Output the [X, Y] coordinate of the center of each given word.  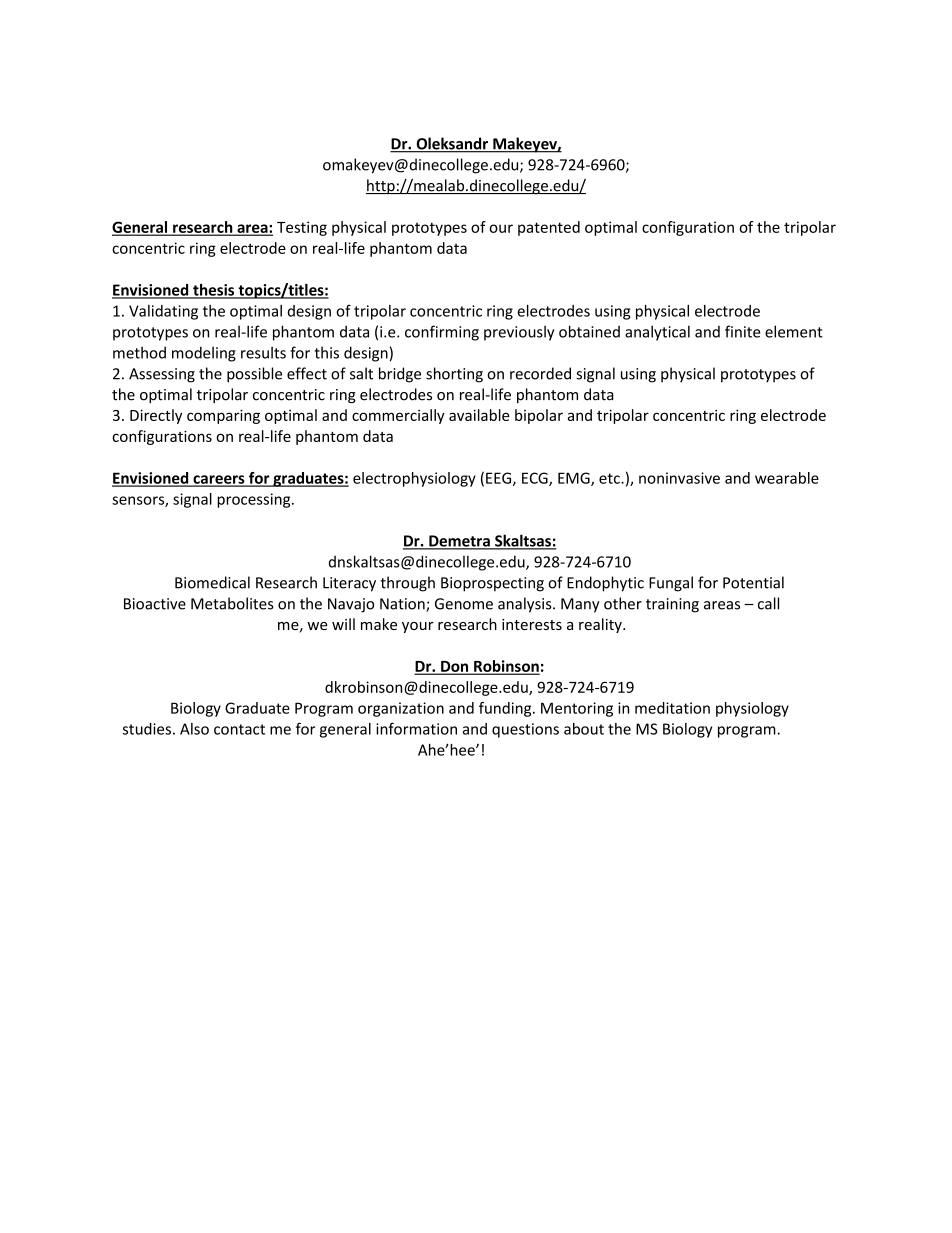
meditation [672, 708]
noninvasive [679, 478]
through [407, 584]
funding [506, 709]
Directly [156, 416]
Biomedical [212, 582]
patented [549, 228]
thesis [214, 291]
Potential [753, 582]
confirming [442, 333]
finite [743, 331]
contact [239, 729]
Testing [302, 228]
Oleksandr [452, 144]
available [479, 415]
